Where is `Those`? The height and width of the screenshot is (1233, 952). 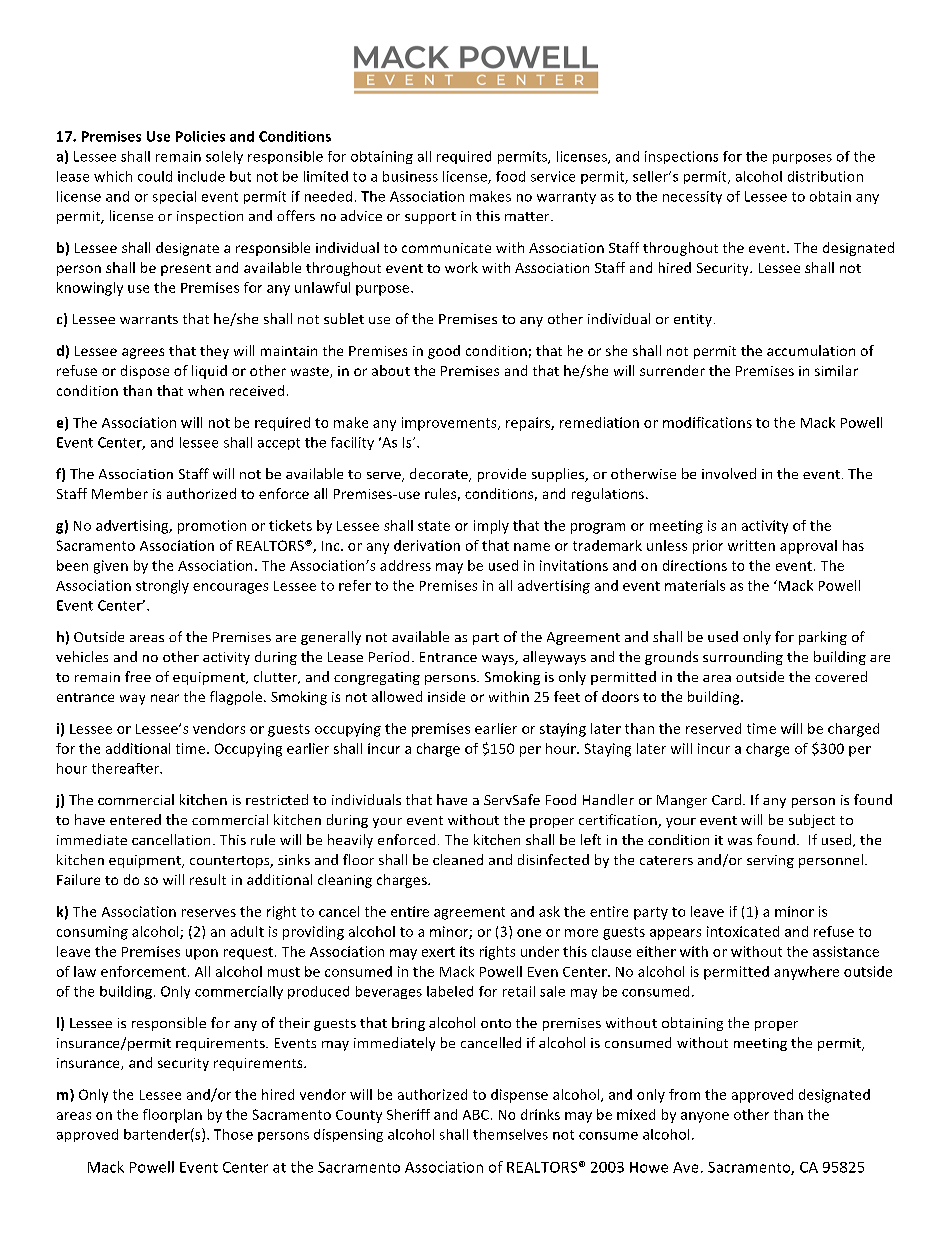
Those is located at coordinates (233, 1134).
